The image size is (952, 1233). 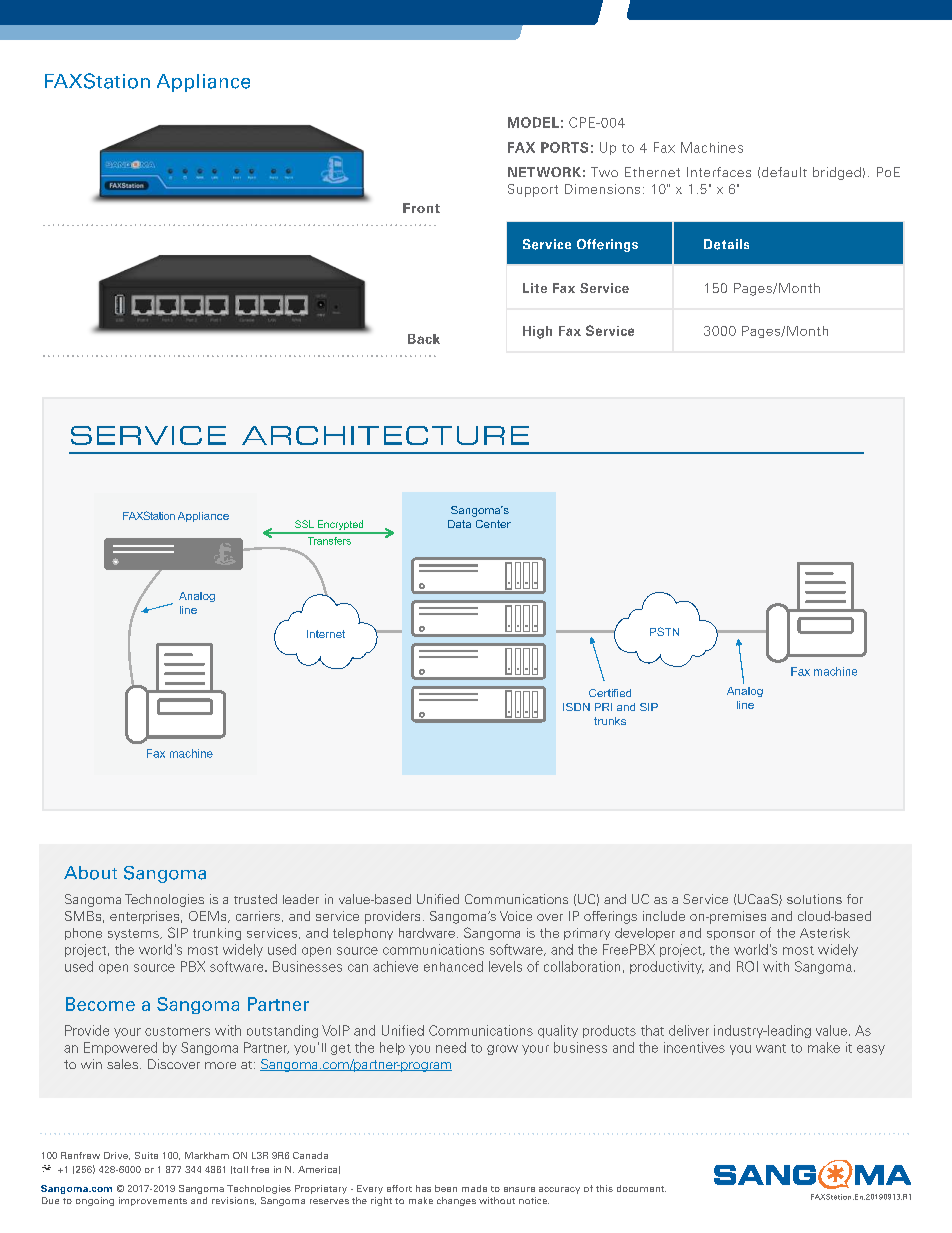 What do you see at coordinates (664, 631) in the page?
I see `PSTN` at bounding box center [664, 631].
